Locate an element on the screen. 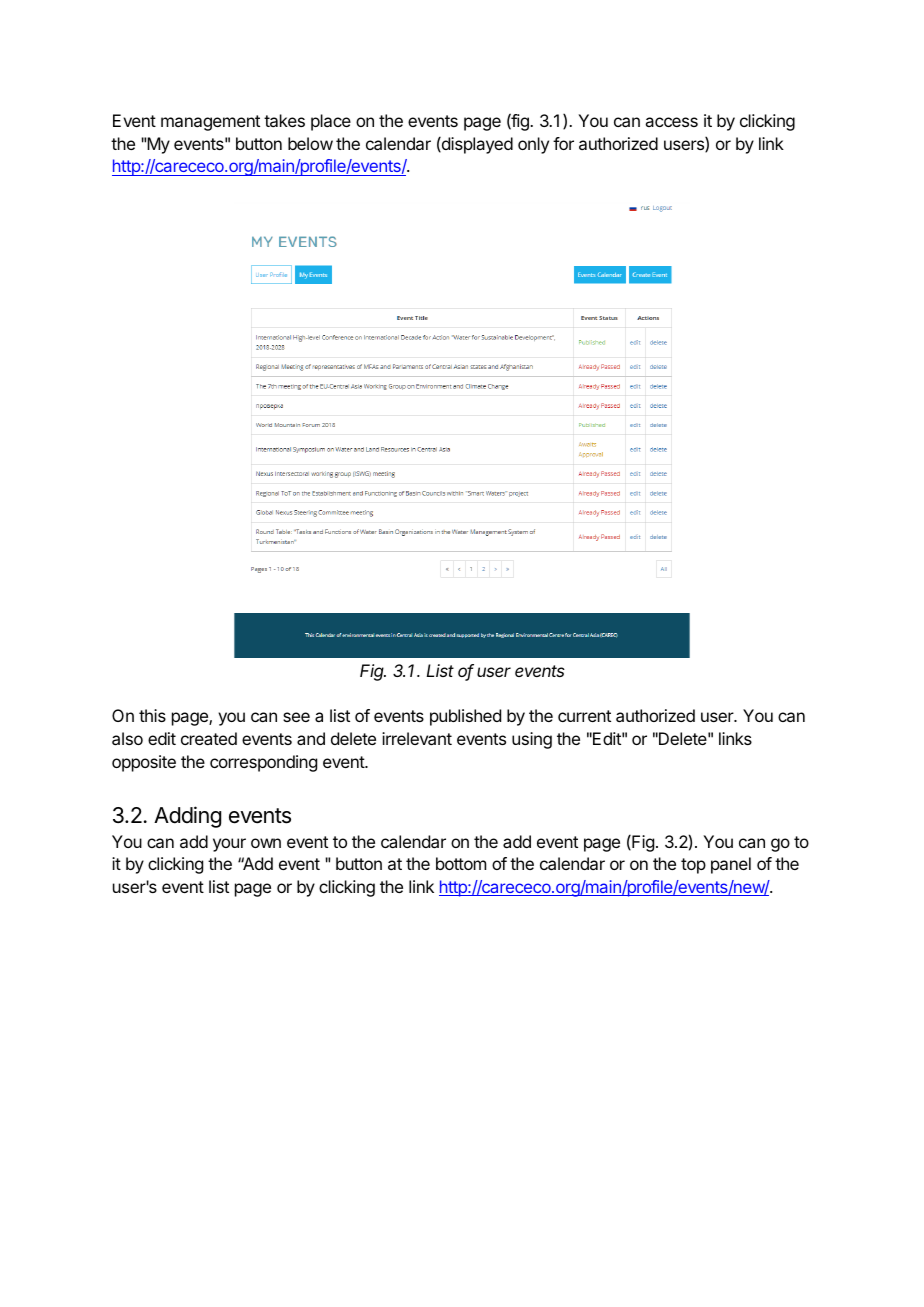  created is located at coordinates (209, 738).
